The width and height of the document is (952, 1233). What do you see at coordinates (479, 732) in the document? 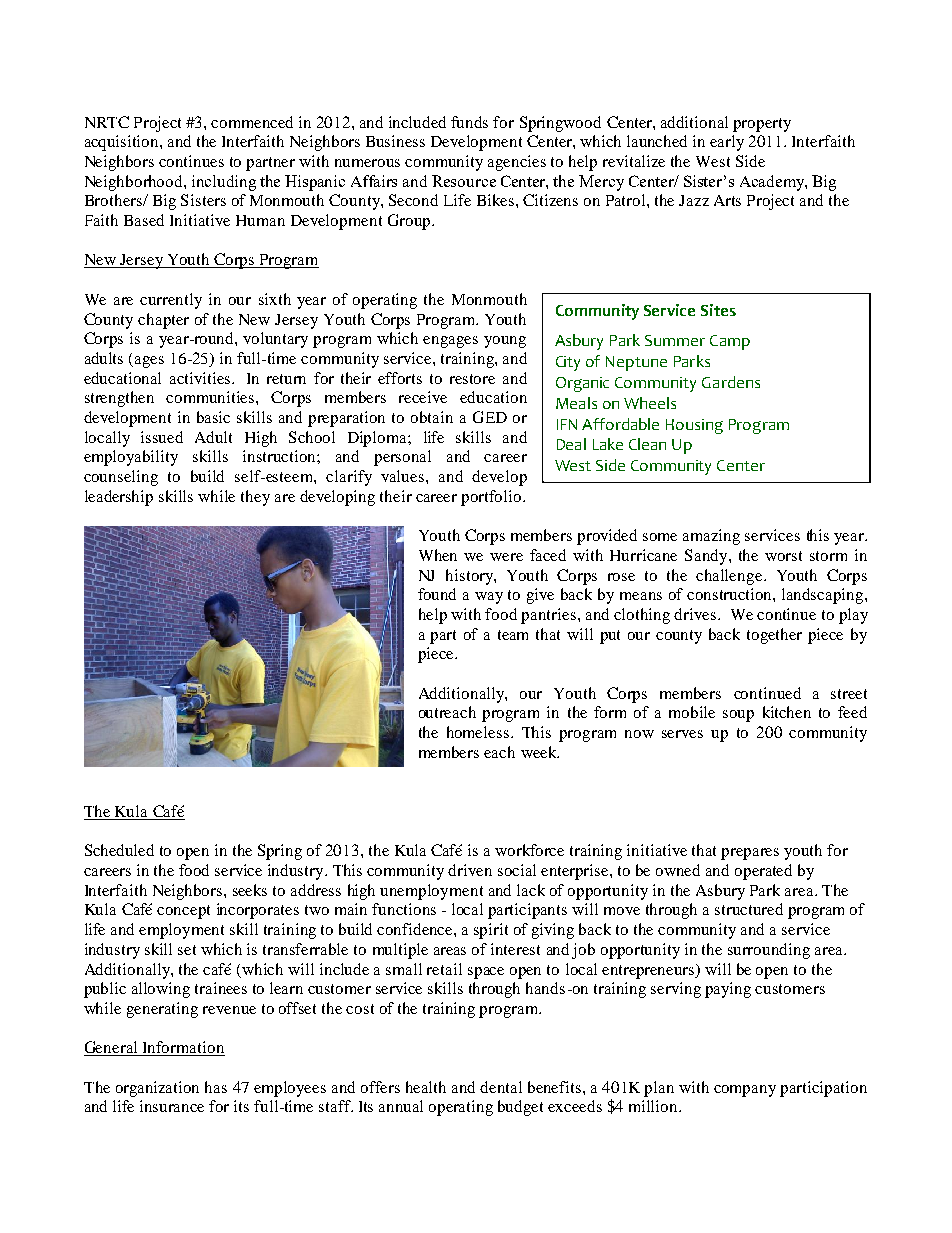
I see `homeless` at bounding box center [479, 732].
